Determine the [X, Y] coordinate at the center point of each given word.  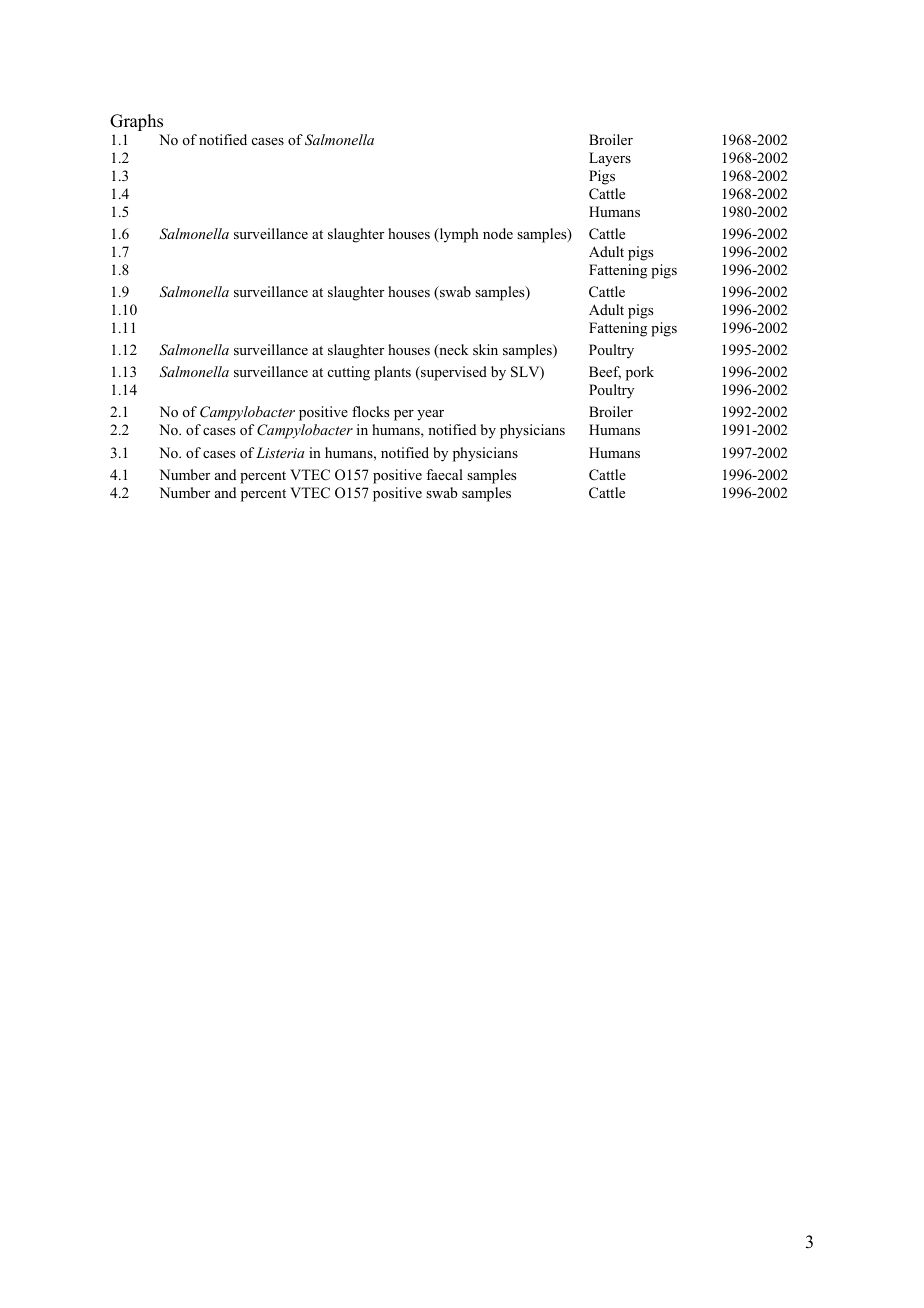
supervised [453, 373]
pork [640, 373]
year [430, 415]
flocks [370, 411]
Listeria [280, 452]
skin [485, 349]
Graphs [136, 122]
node [498, 233]
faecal [444, 474]
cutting [349, 373]
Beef [605, 372]
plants [392, 373]
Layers [610, 159]
